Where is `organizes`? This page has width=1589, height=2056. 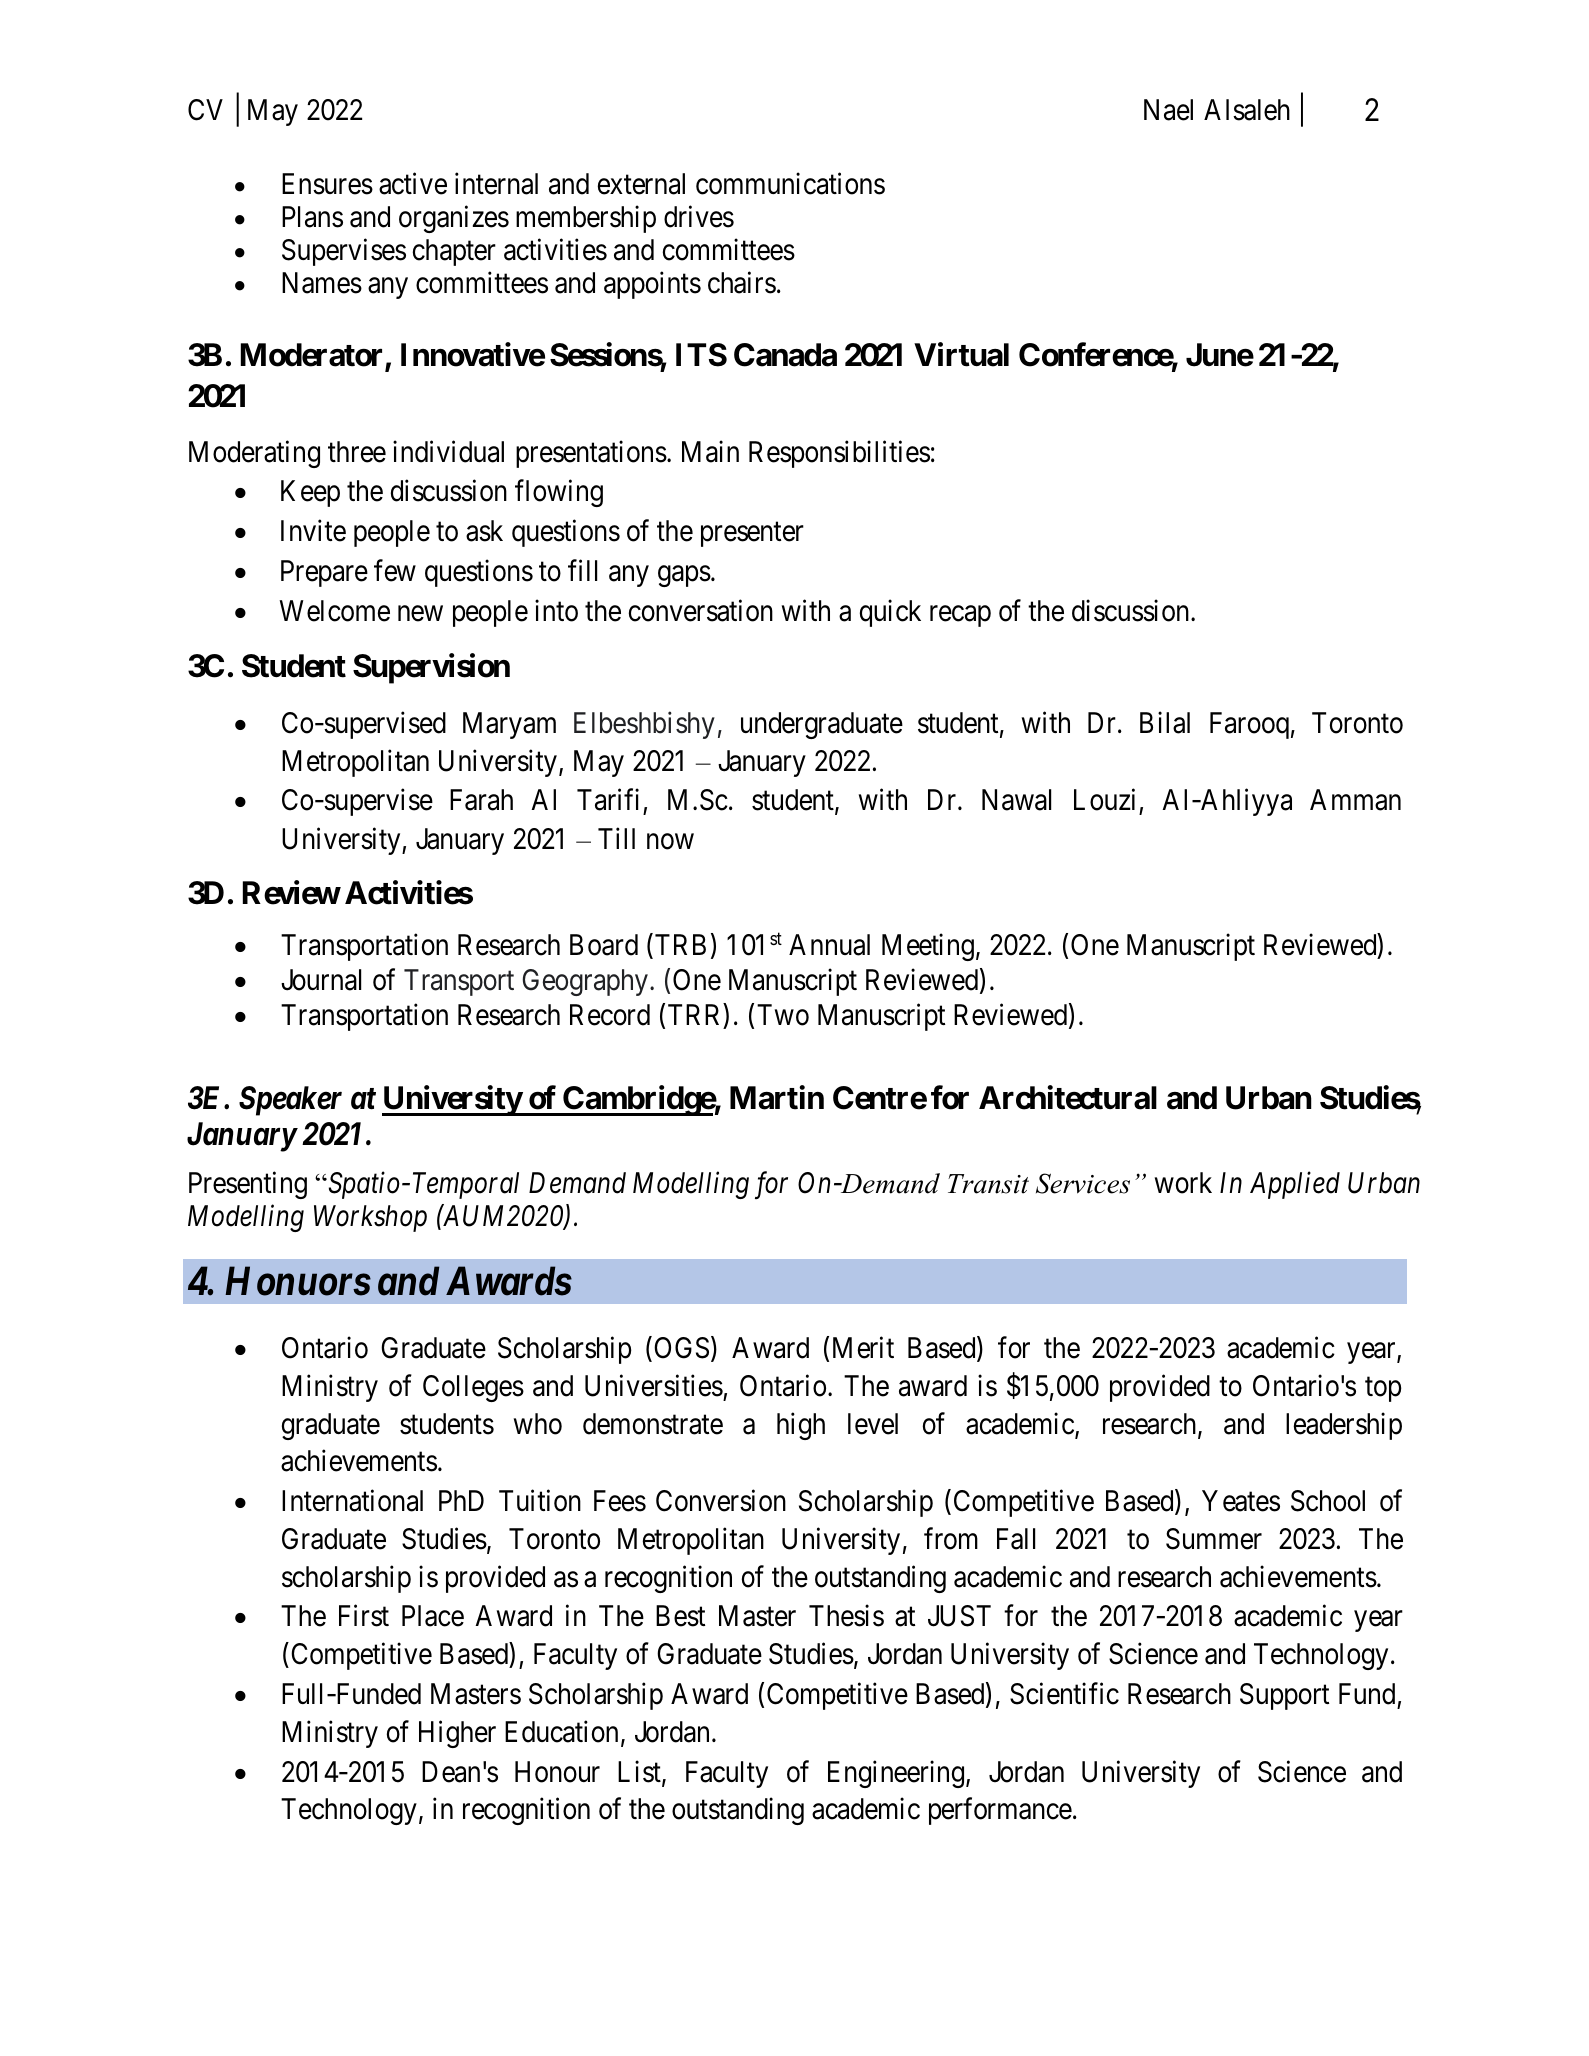
organizes is located at coordinates (454, 219).
